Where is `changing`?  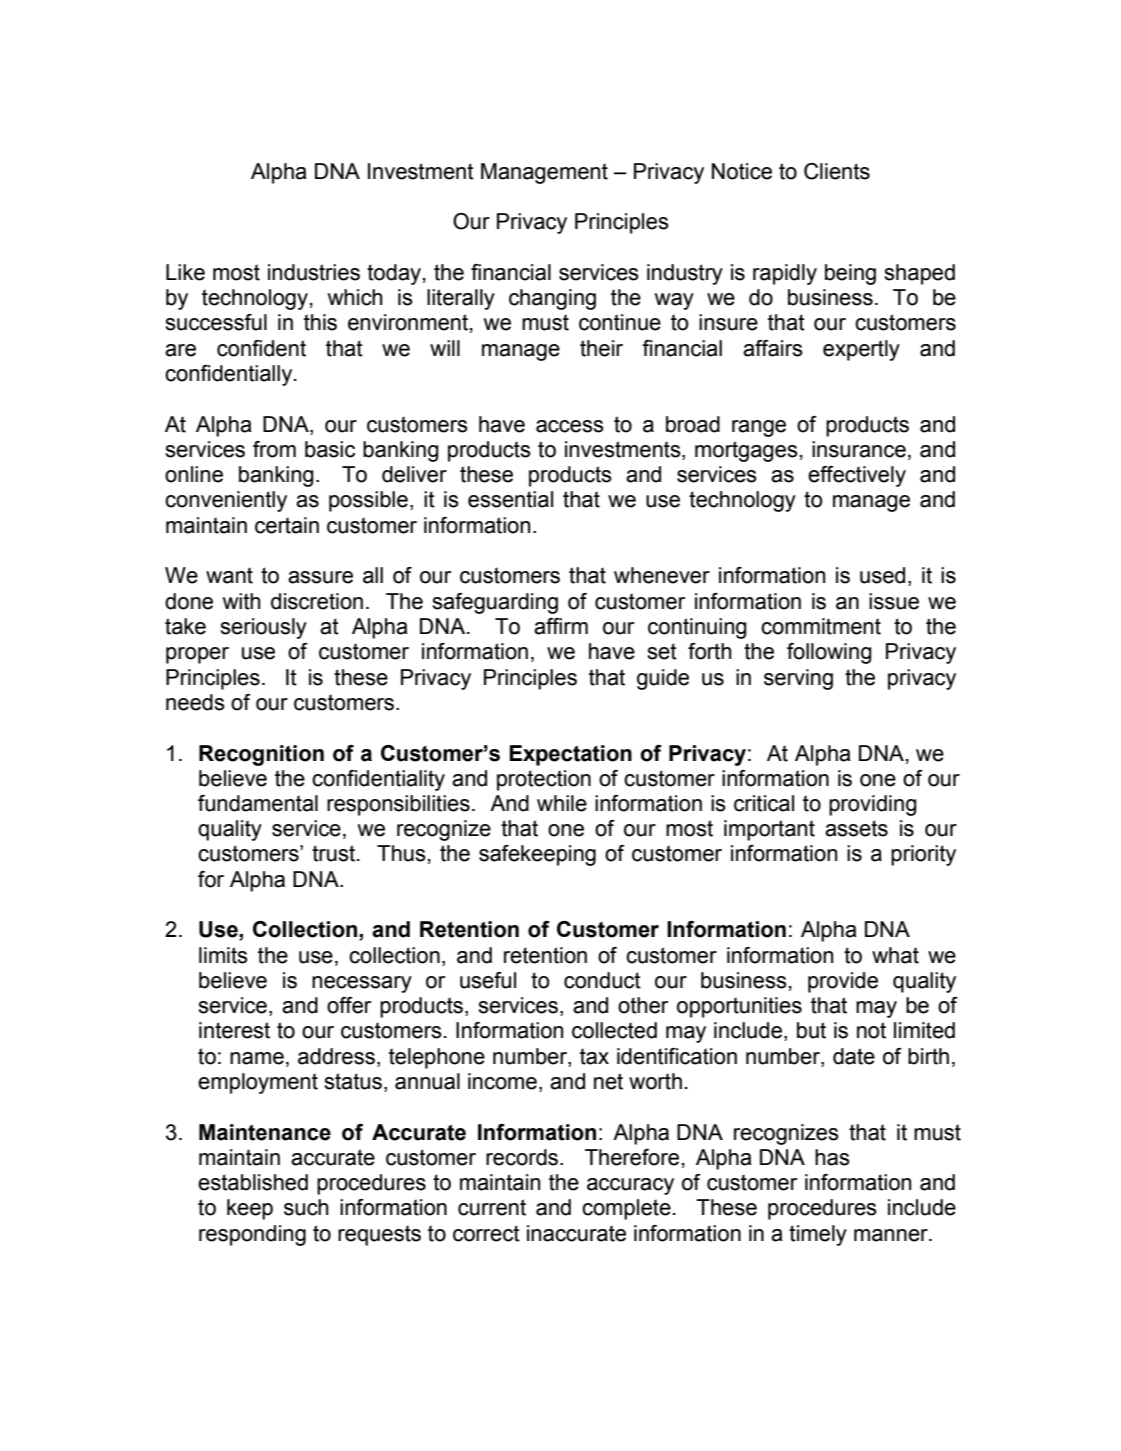 changing is located at coordinates (552, 299).
